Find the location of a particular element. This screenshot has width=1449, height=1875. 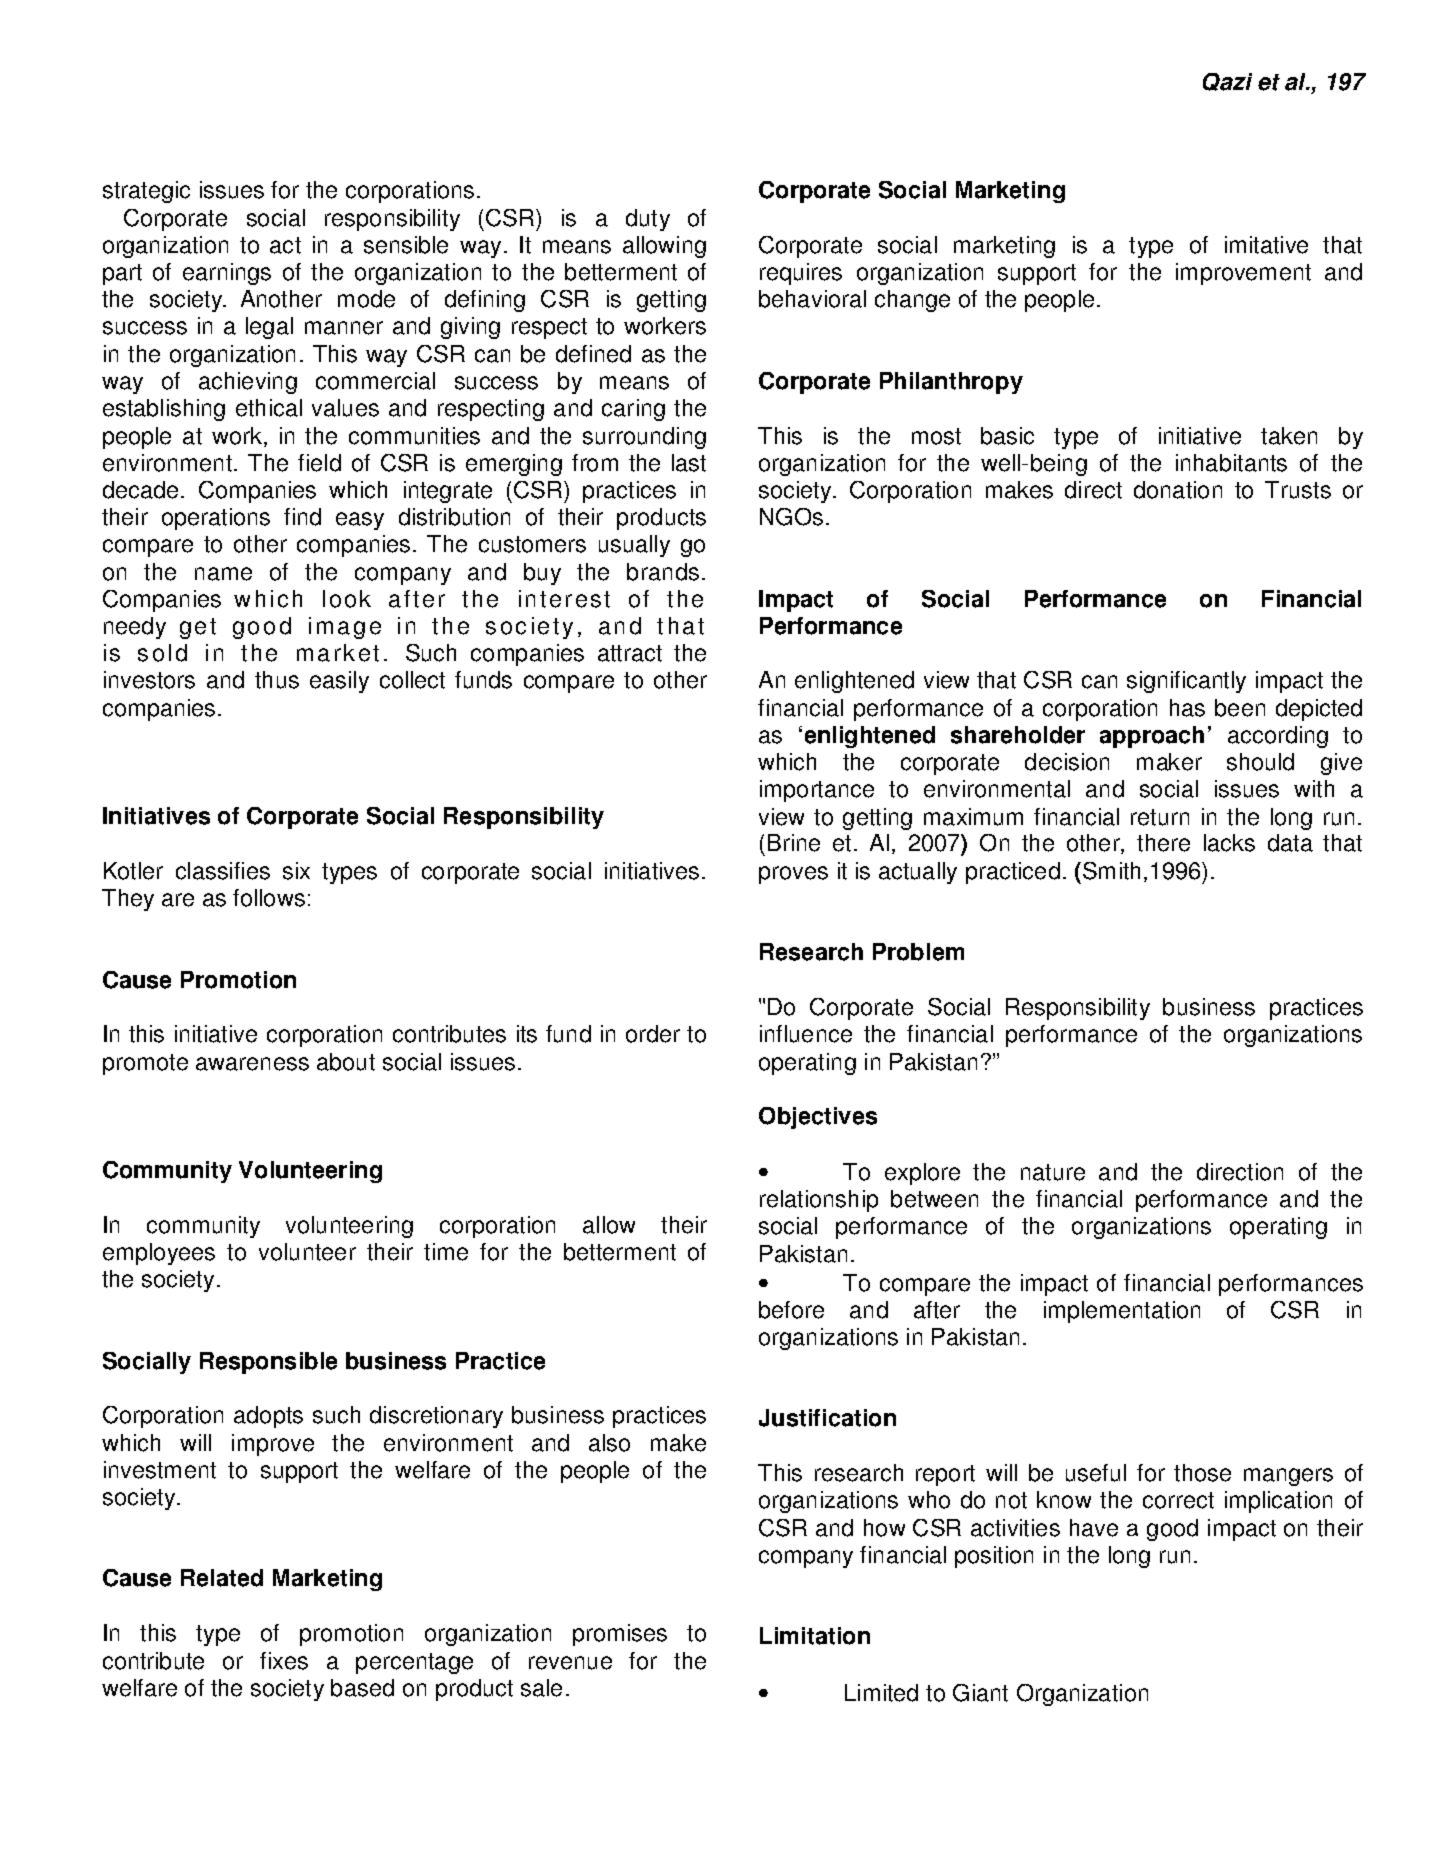

duty is located at coordinates (648, 220).
